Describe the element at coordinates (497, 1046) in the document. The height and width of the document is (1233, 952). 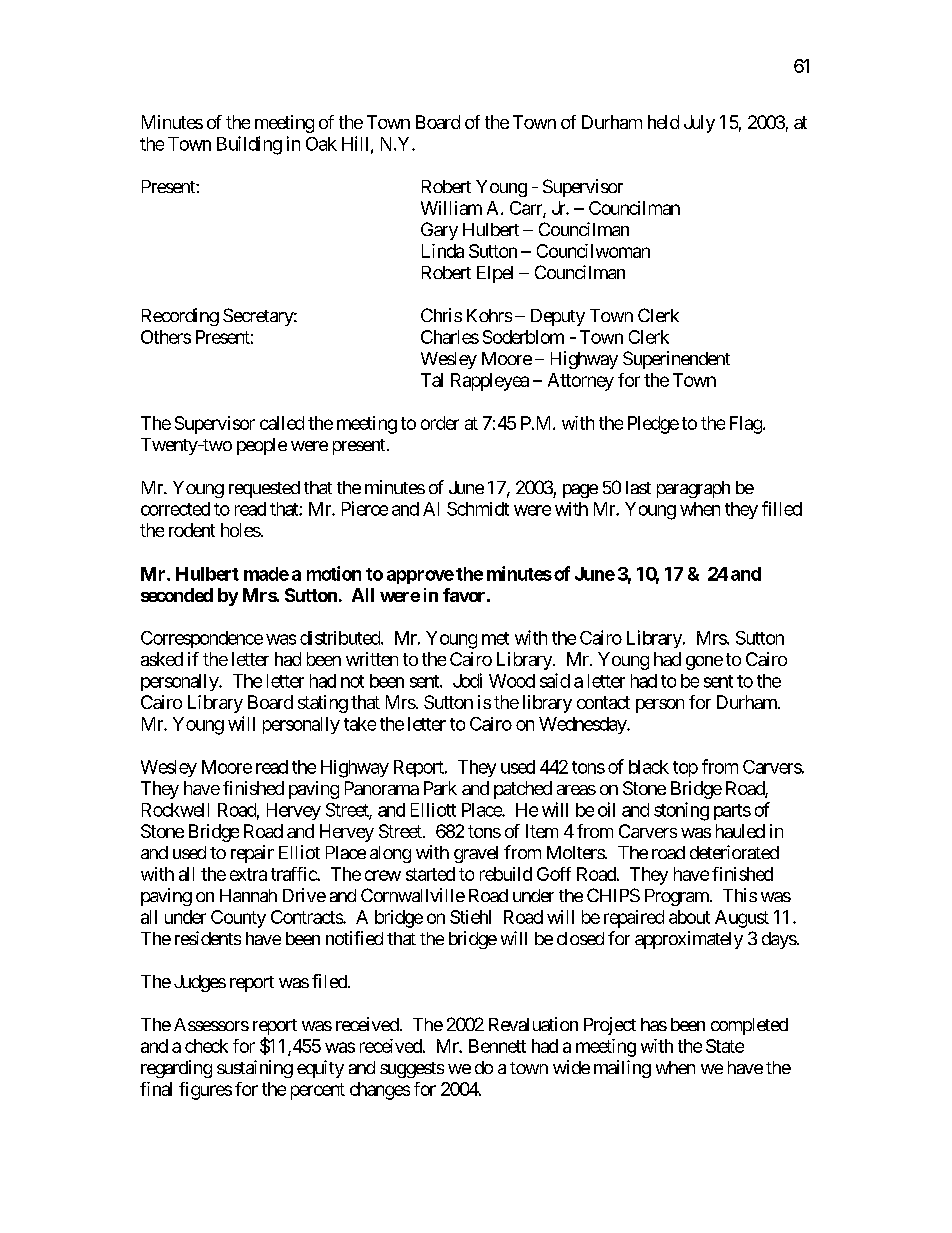
I see `Bennett` at that location.
